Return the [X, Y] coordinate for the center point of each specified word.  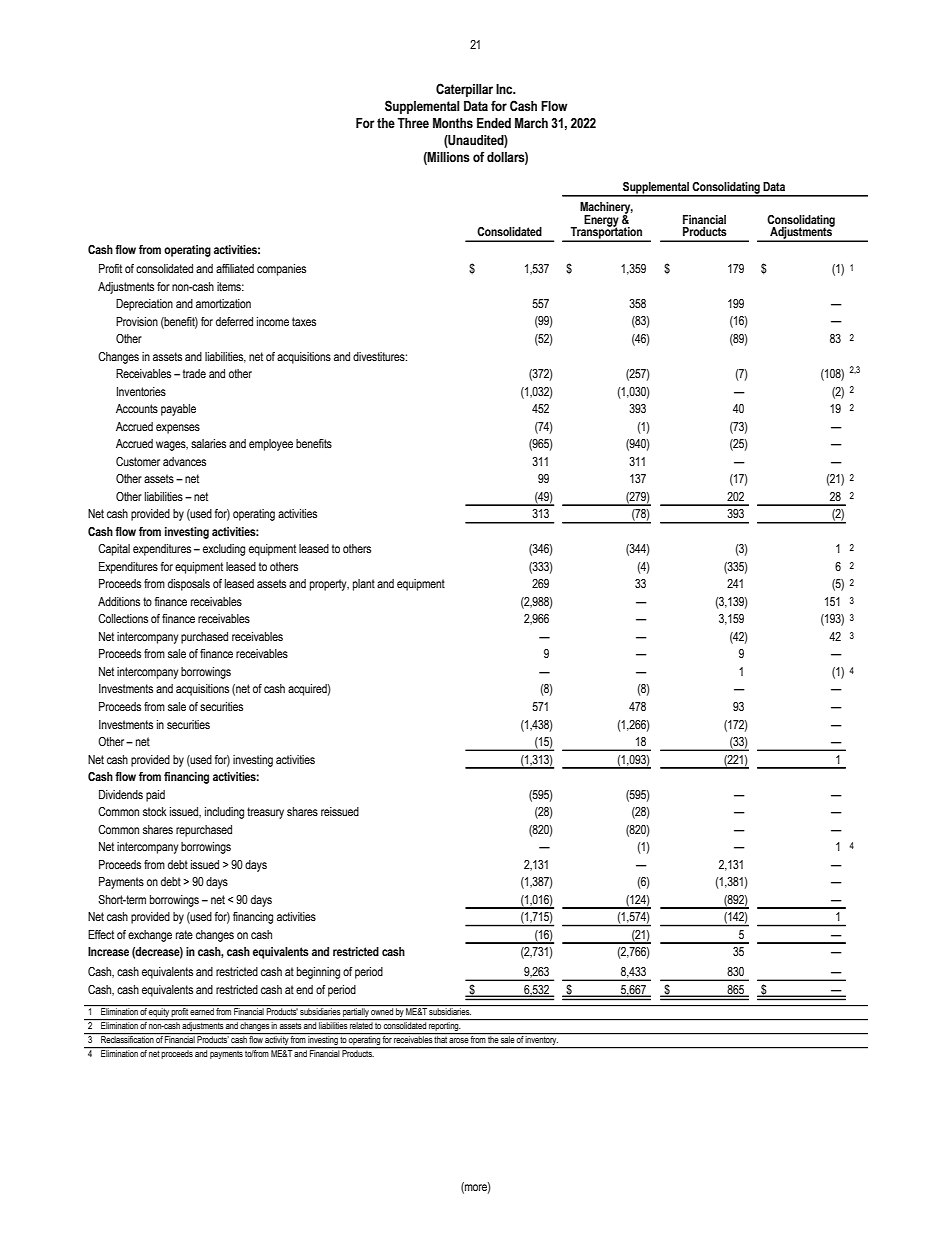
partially [356, 1014]
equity [159, 1014]
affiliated [235, 268]
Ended [494, 123]
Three [413, 123]
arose [458, 1040]
